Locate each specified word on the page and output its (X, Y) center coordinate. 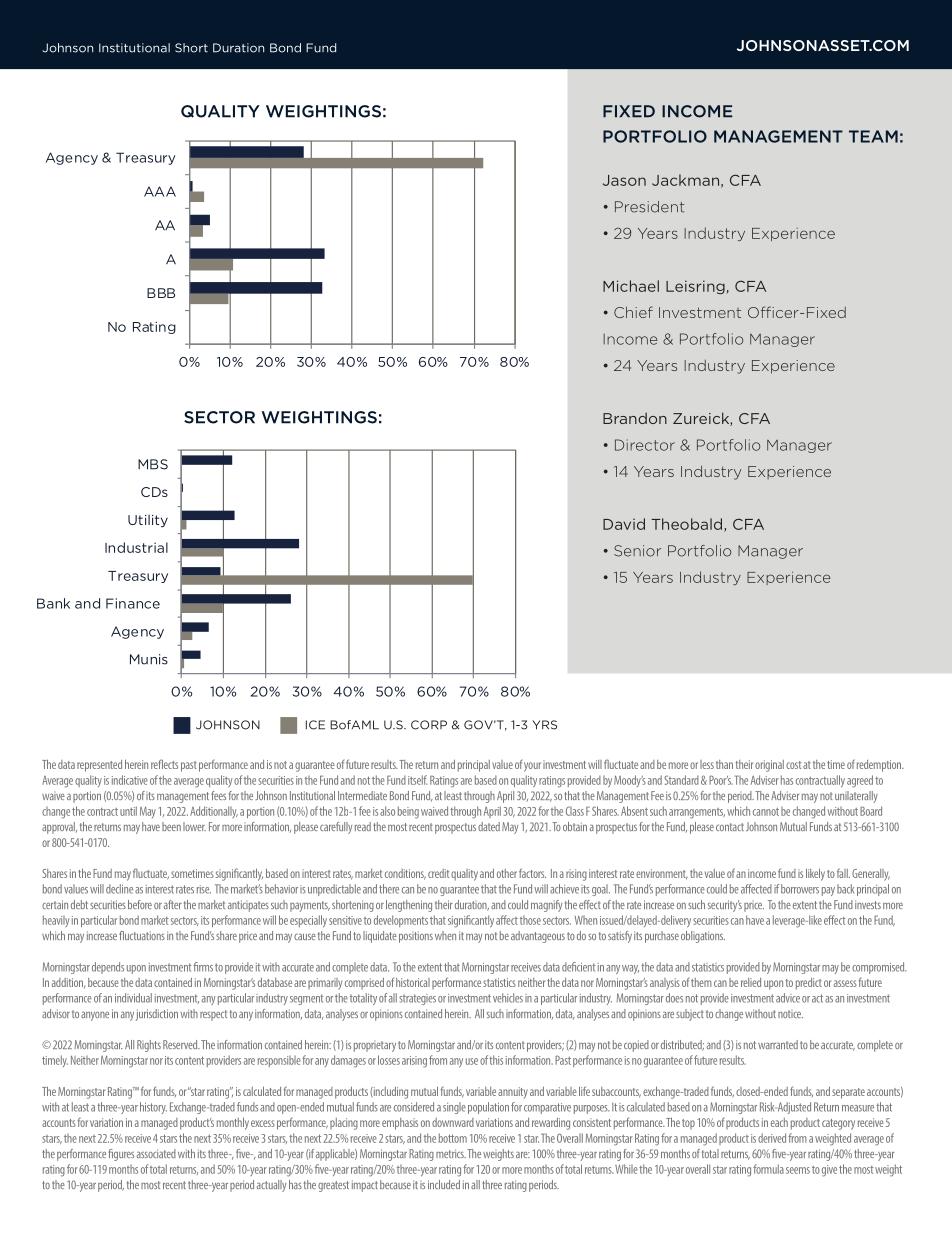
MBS (153, 464)
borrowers (800, 889)
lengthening (409, 906)
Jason (624, 180)
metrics (451, 1153)
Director (645, 445)
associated (156, 1153)
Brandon (635, 418)
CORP (429, 725)
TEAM (873, 136)
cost (793, 765)
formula (768, 1169)
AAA (160, 191)
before (140, 904)
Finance (133, 603)
